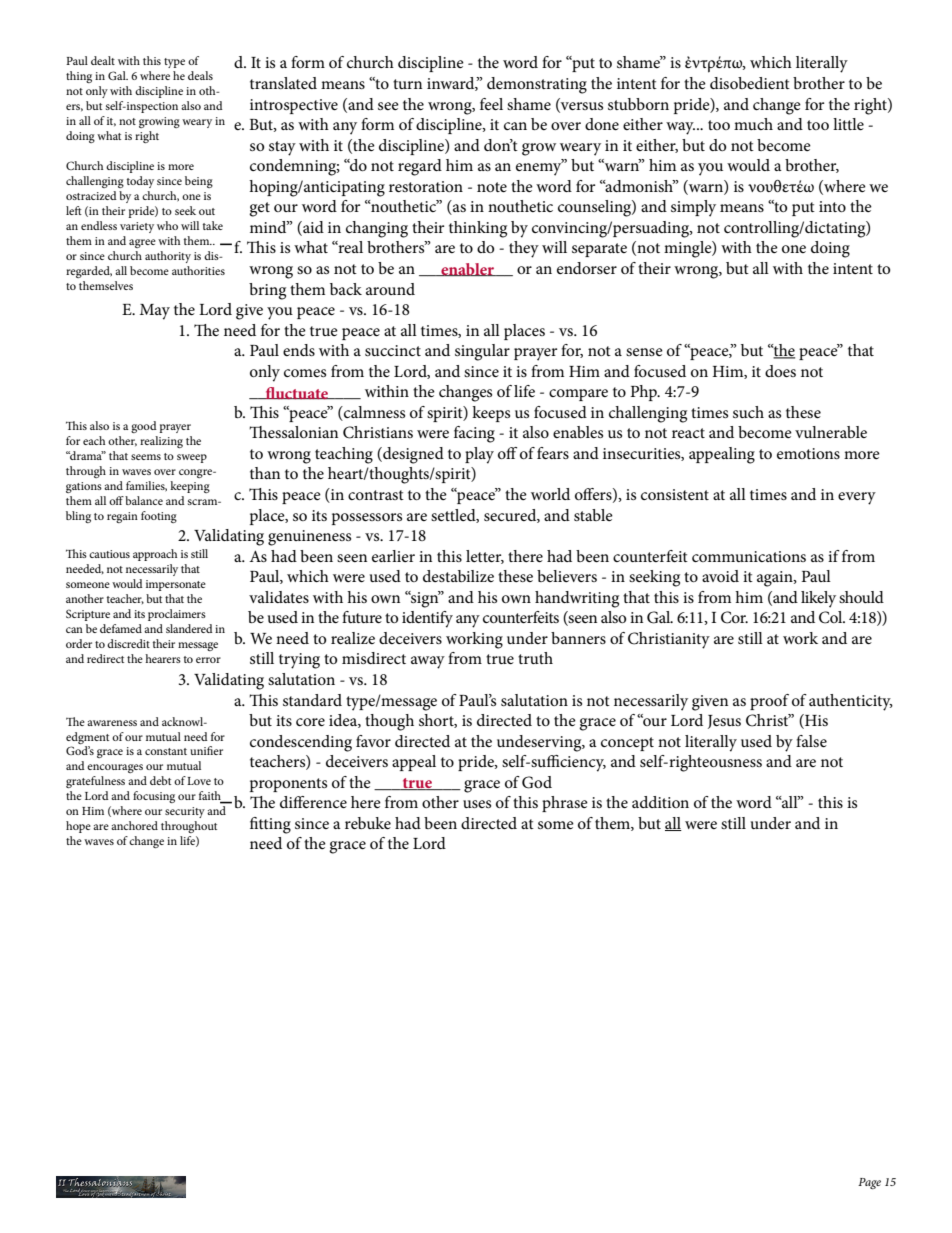 Image resolution: width=952 pixels, height=1233 pixels. What do you see at coordinates (750, 83) in the image?
I see `disobedient` at bounding box center [750, 83].
